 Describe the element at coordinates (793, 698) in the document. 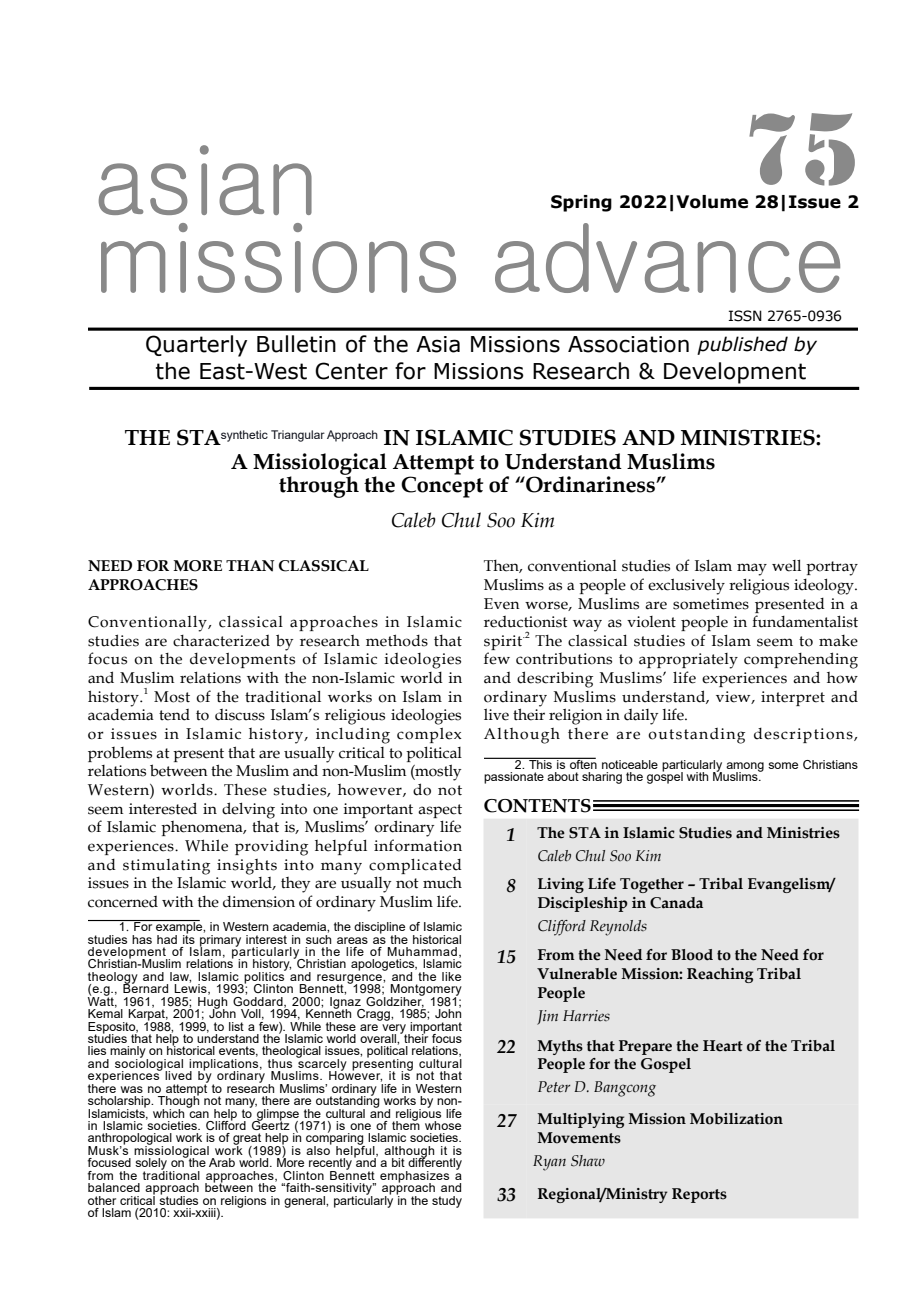

I see `interpret` at that location.
